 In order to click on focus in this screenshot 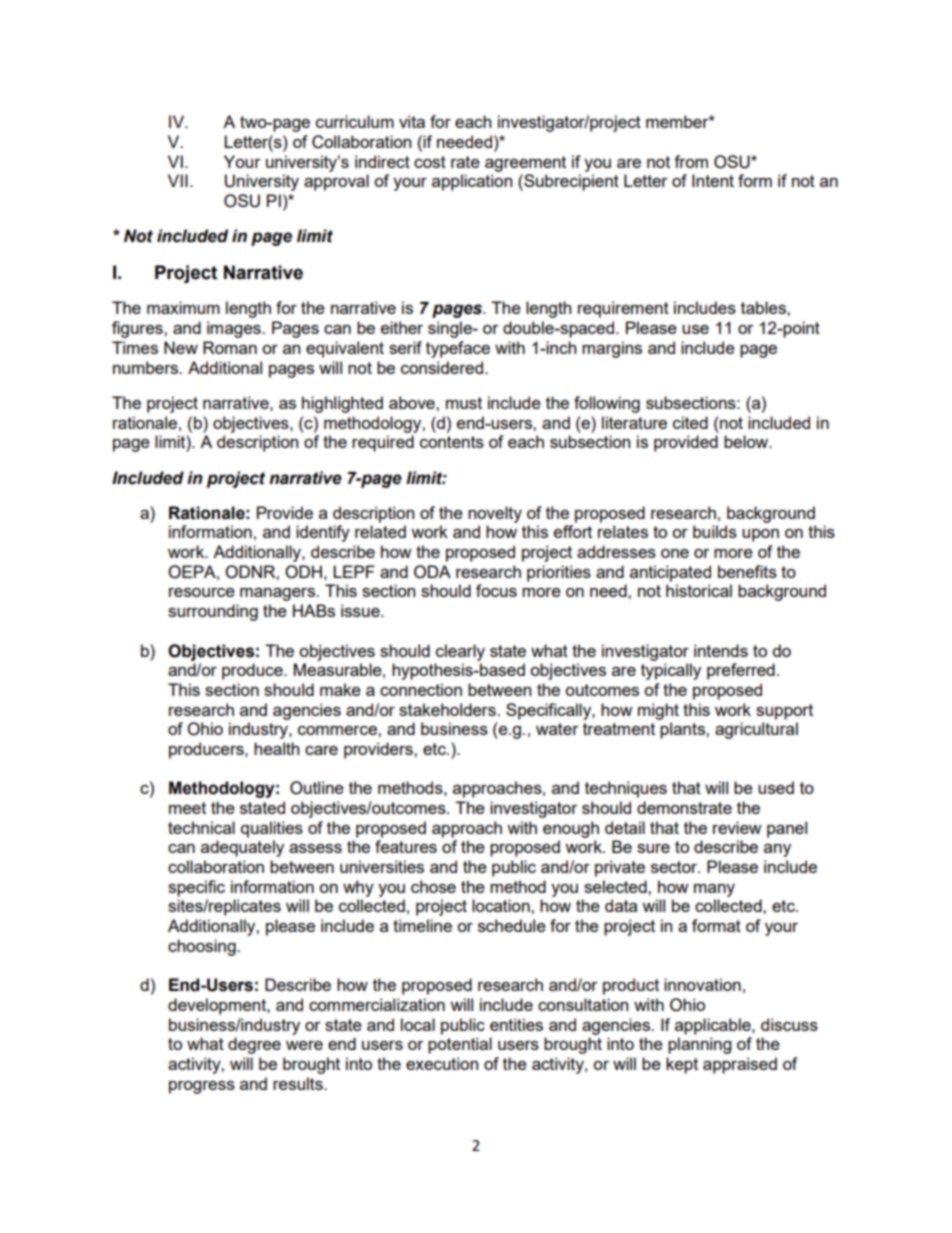, I will do `click(496, 590)`.
